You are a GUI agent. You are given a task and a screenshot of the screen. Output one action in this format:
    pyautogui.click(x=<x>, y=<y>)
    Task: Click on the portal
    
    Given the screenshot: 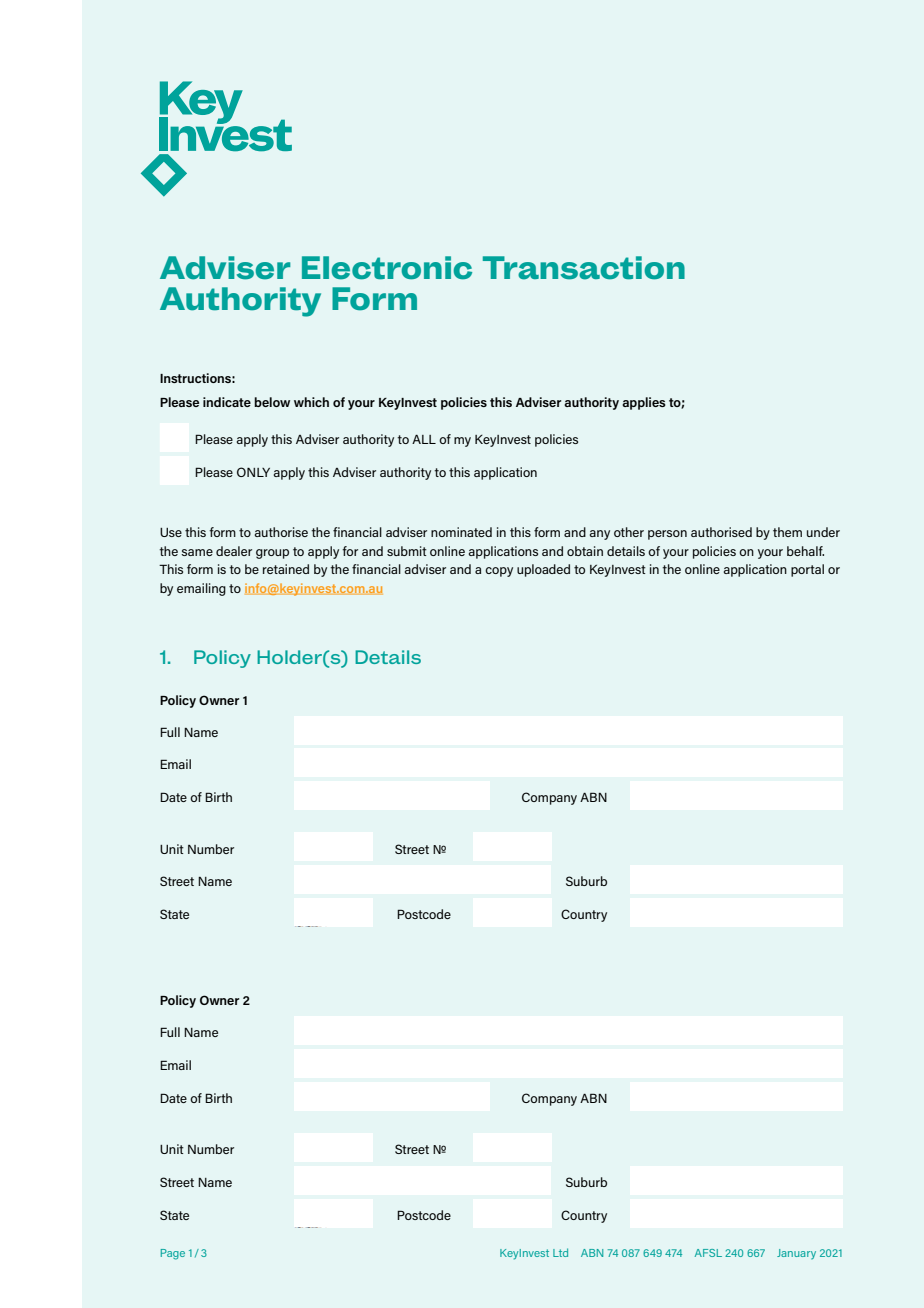 What is the action you would take?
    pyautogui.click(x=807, y=570)
